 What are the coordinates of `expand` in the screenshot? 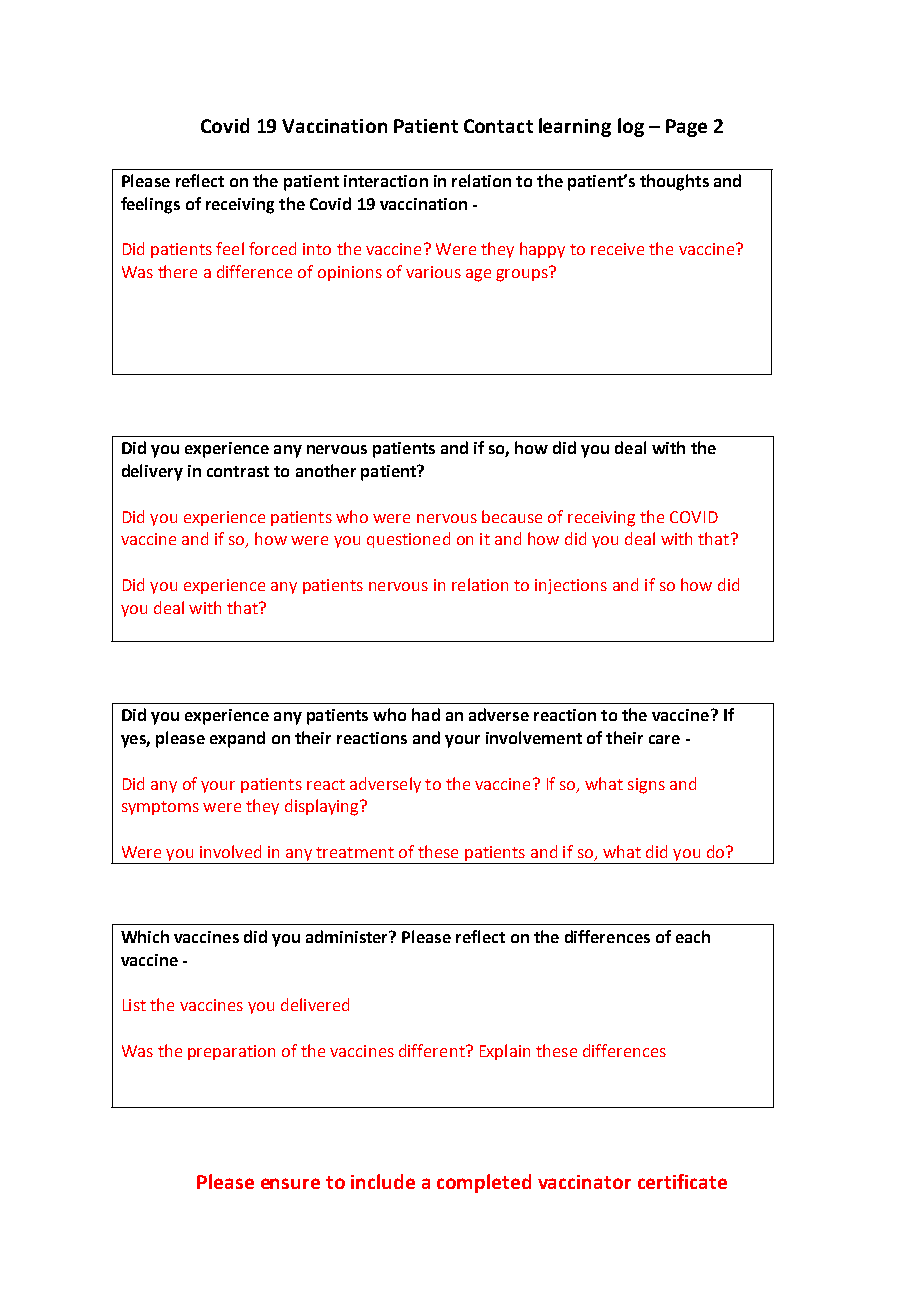 It's located at (237, 739).
